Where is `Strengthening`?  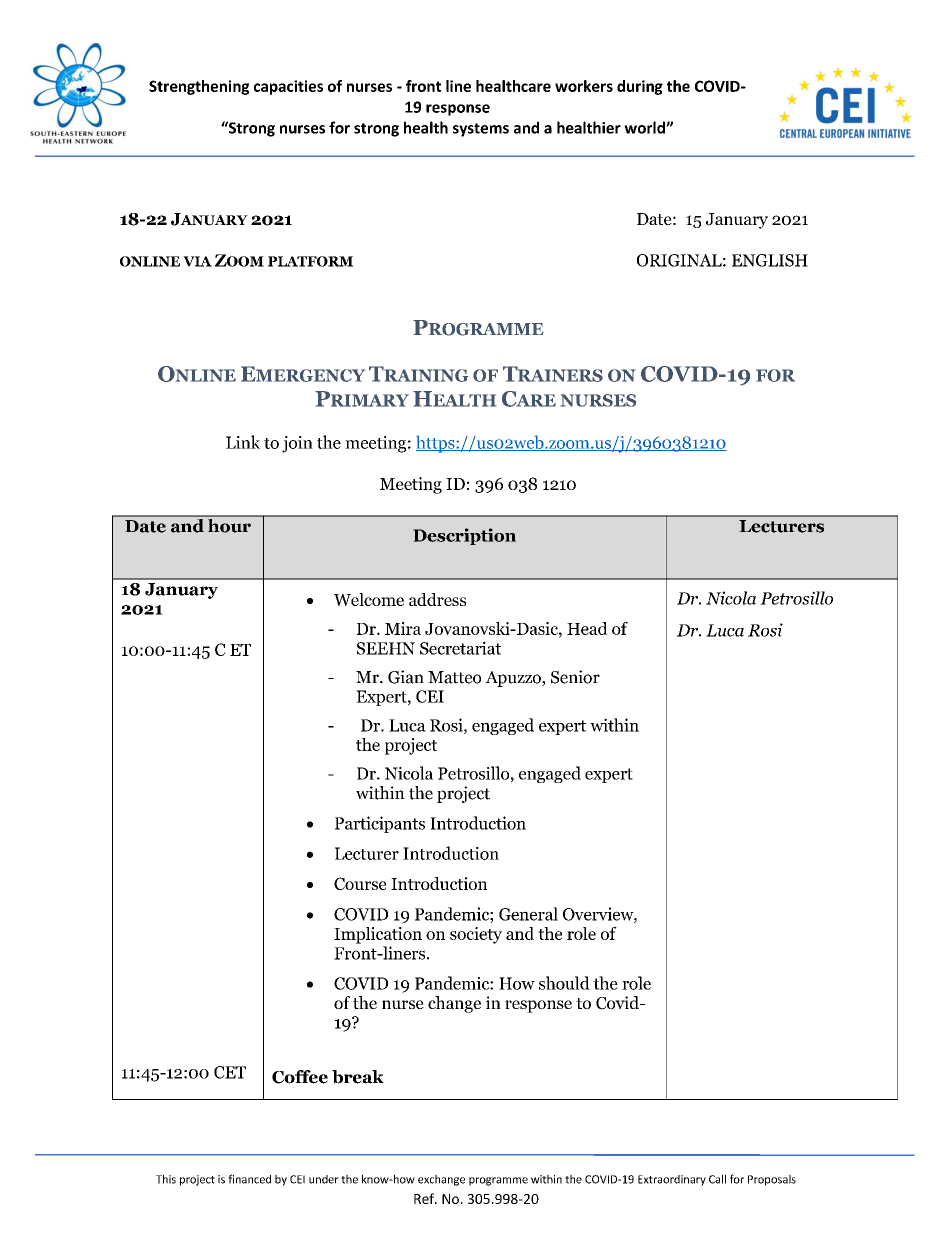 Strengthening is located at coordinates (199, 87).
